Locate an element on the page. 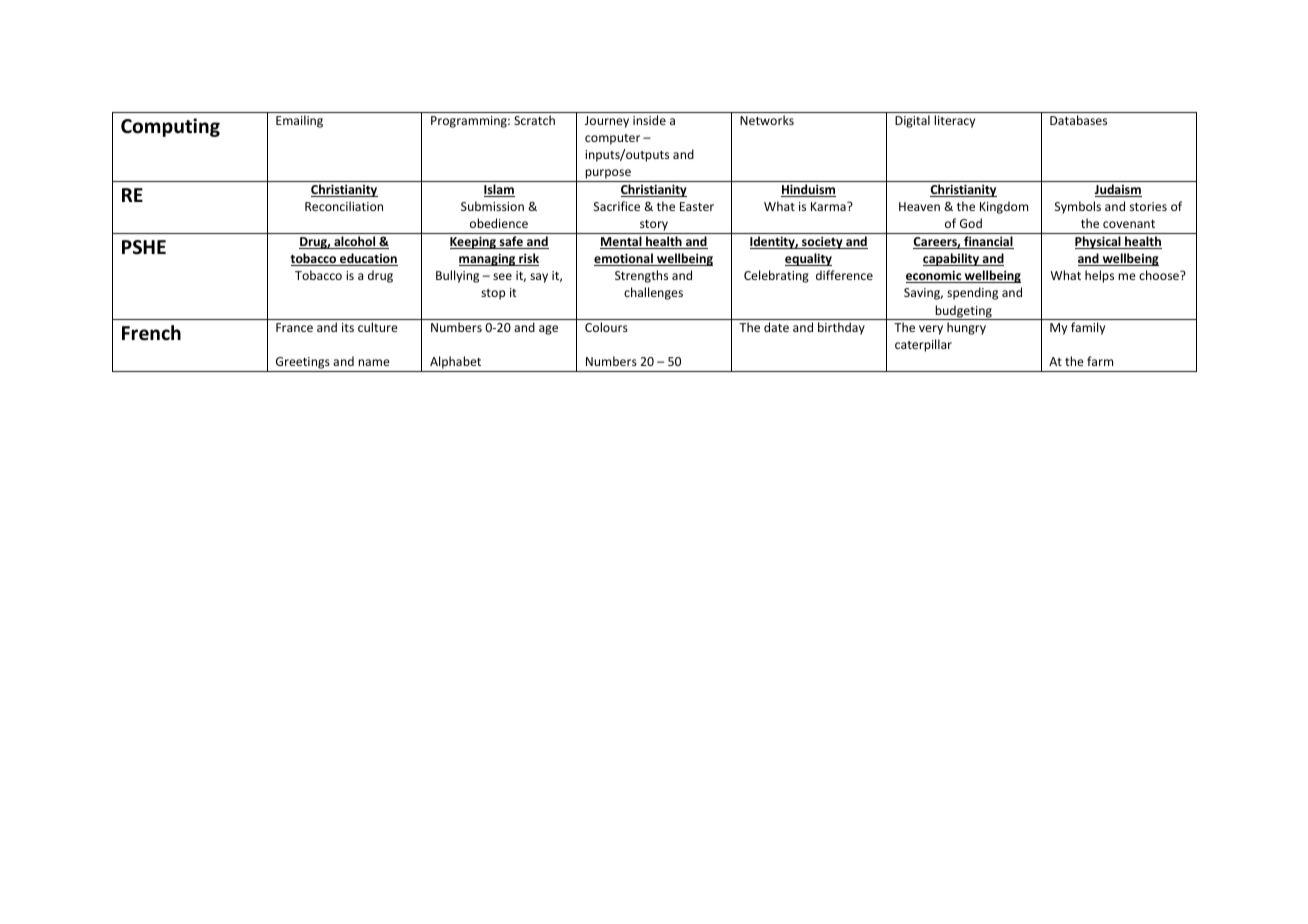 This image has height=924, width=1308. spending is located at coordinates (972, 293).
